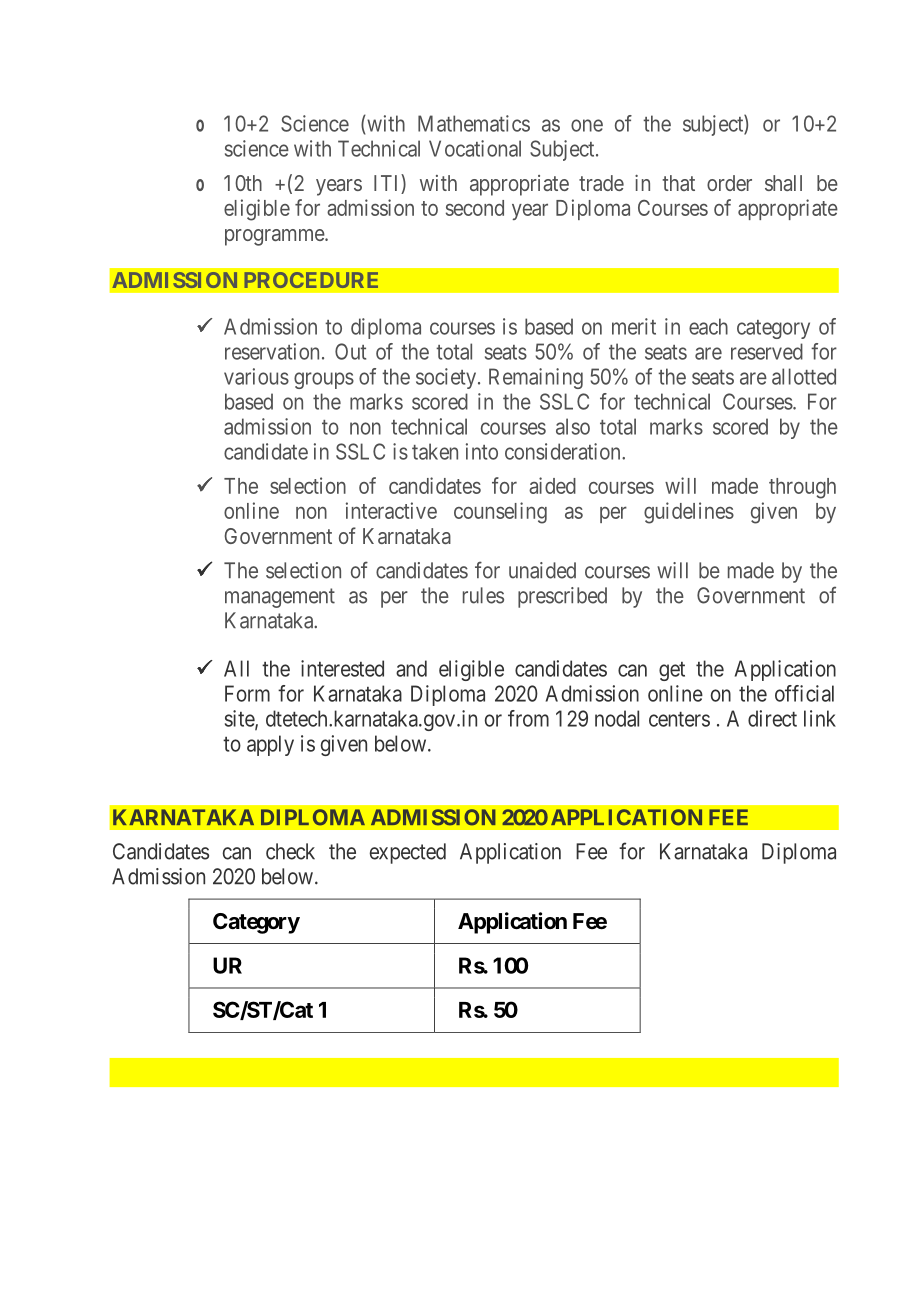  What do you see at coordinates (500, 513) in the image?
I see `counseling` at bounding box center [500, 513].
